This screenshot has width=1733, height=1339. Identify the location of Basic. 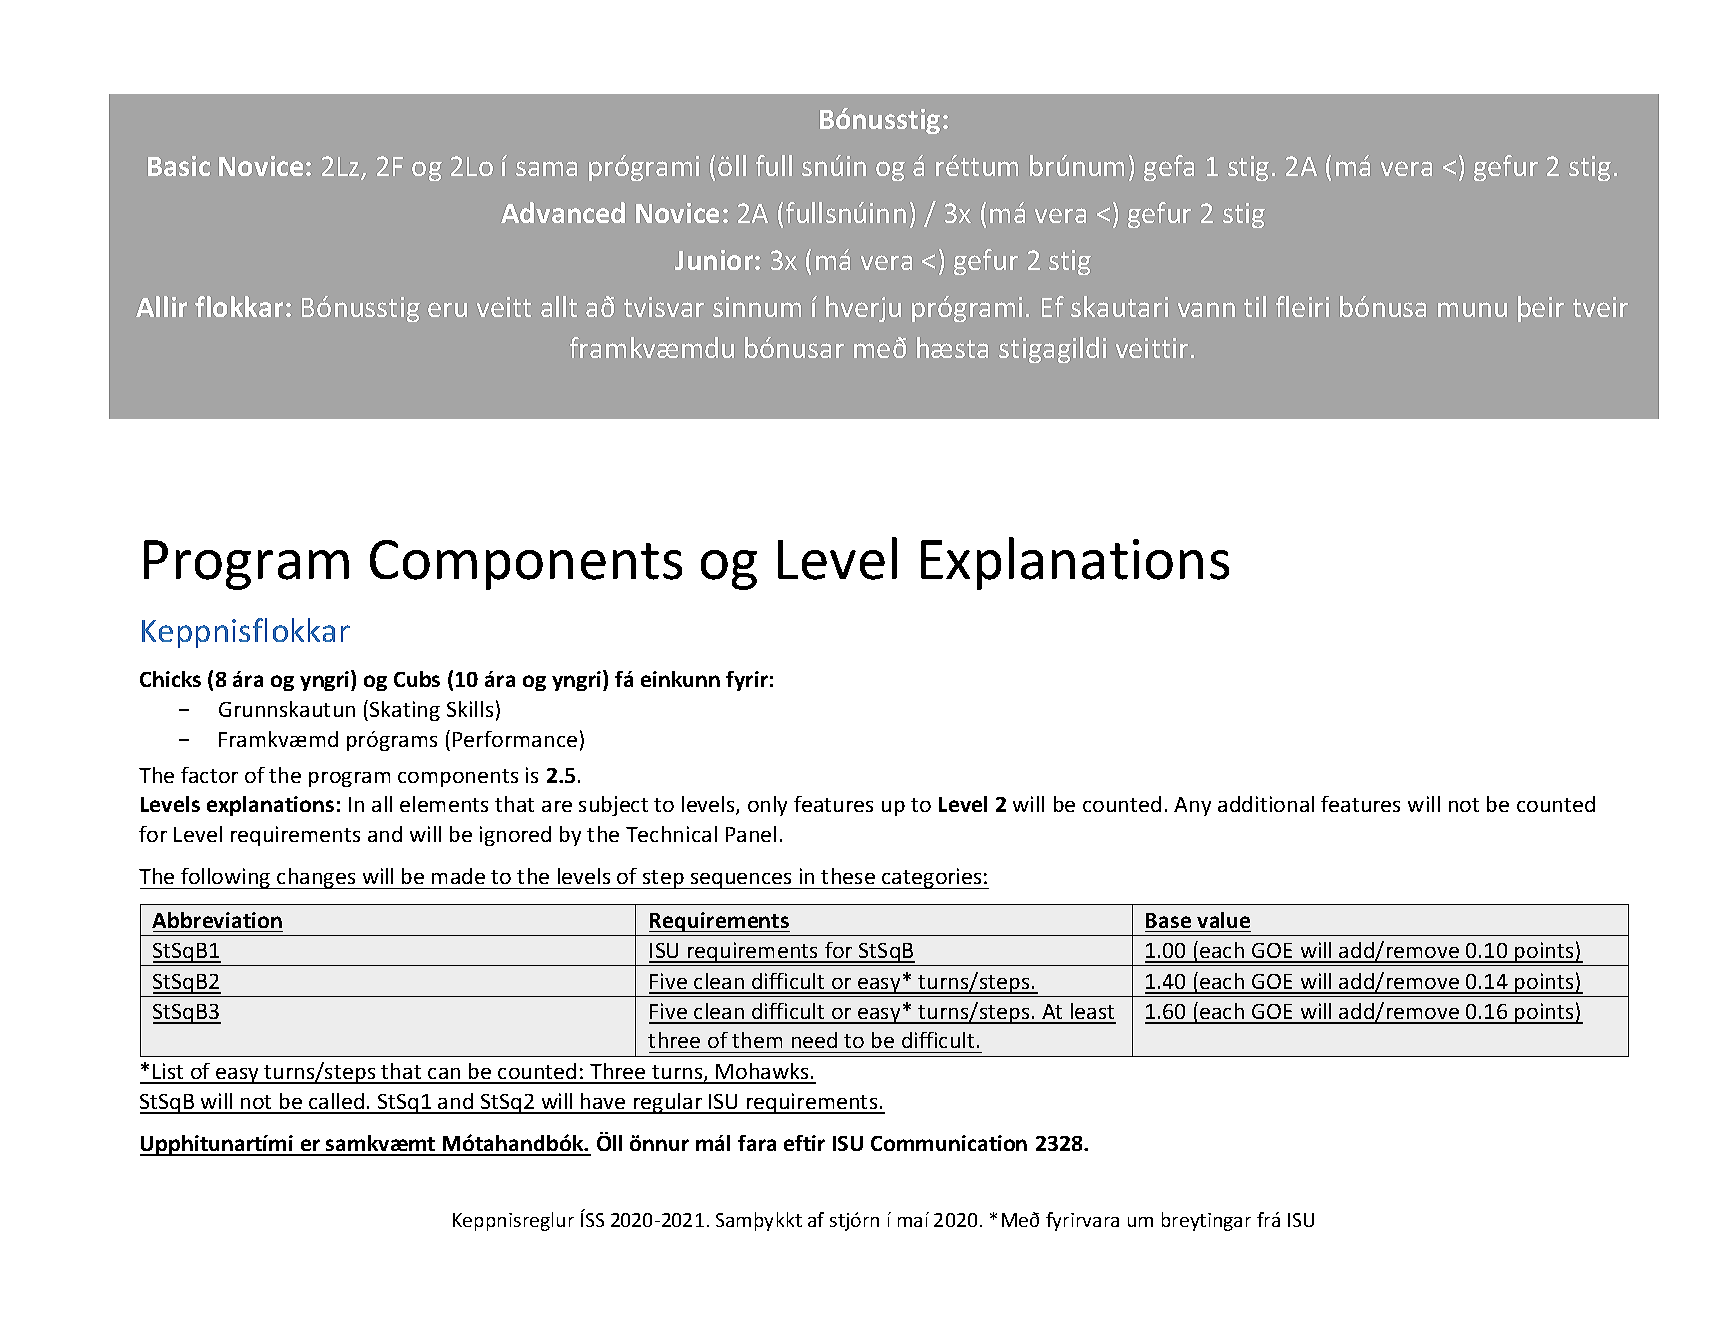
(179, 166).
